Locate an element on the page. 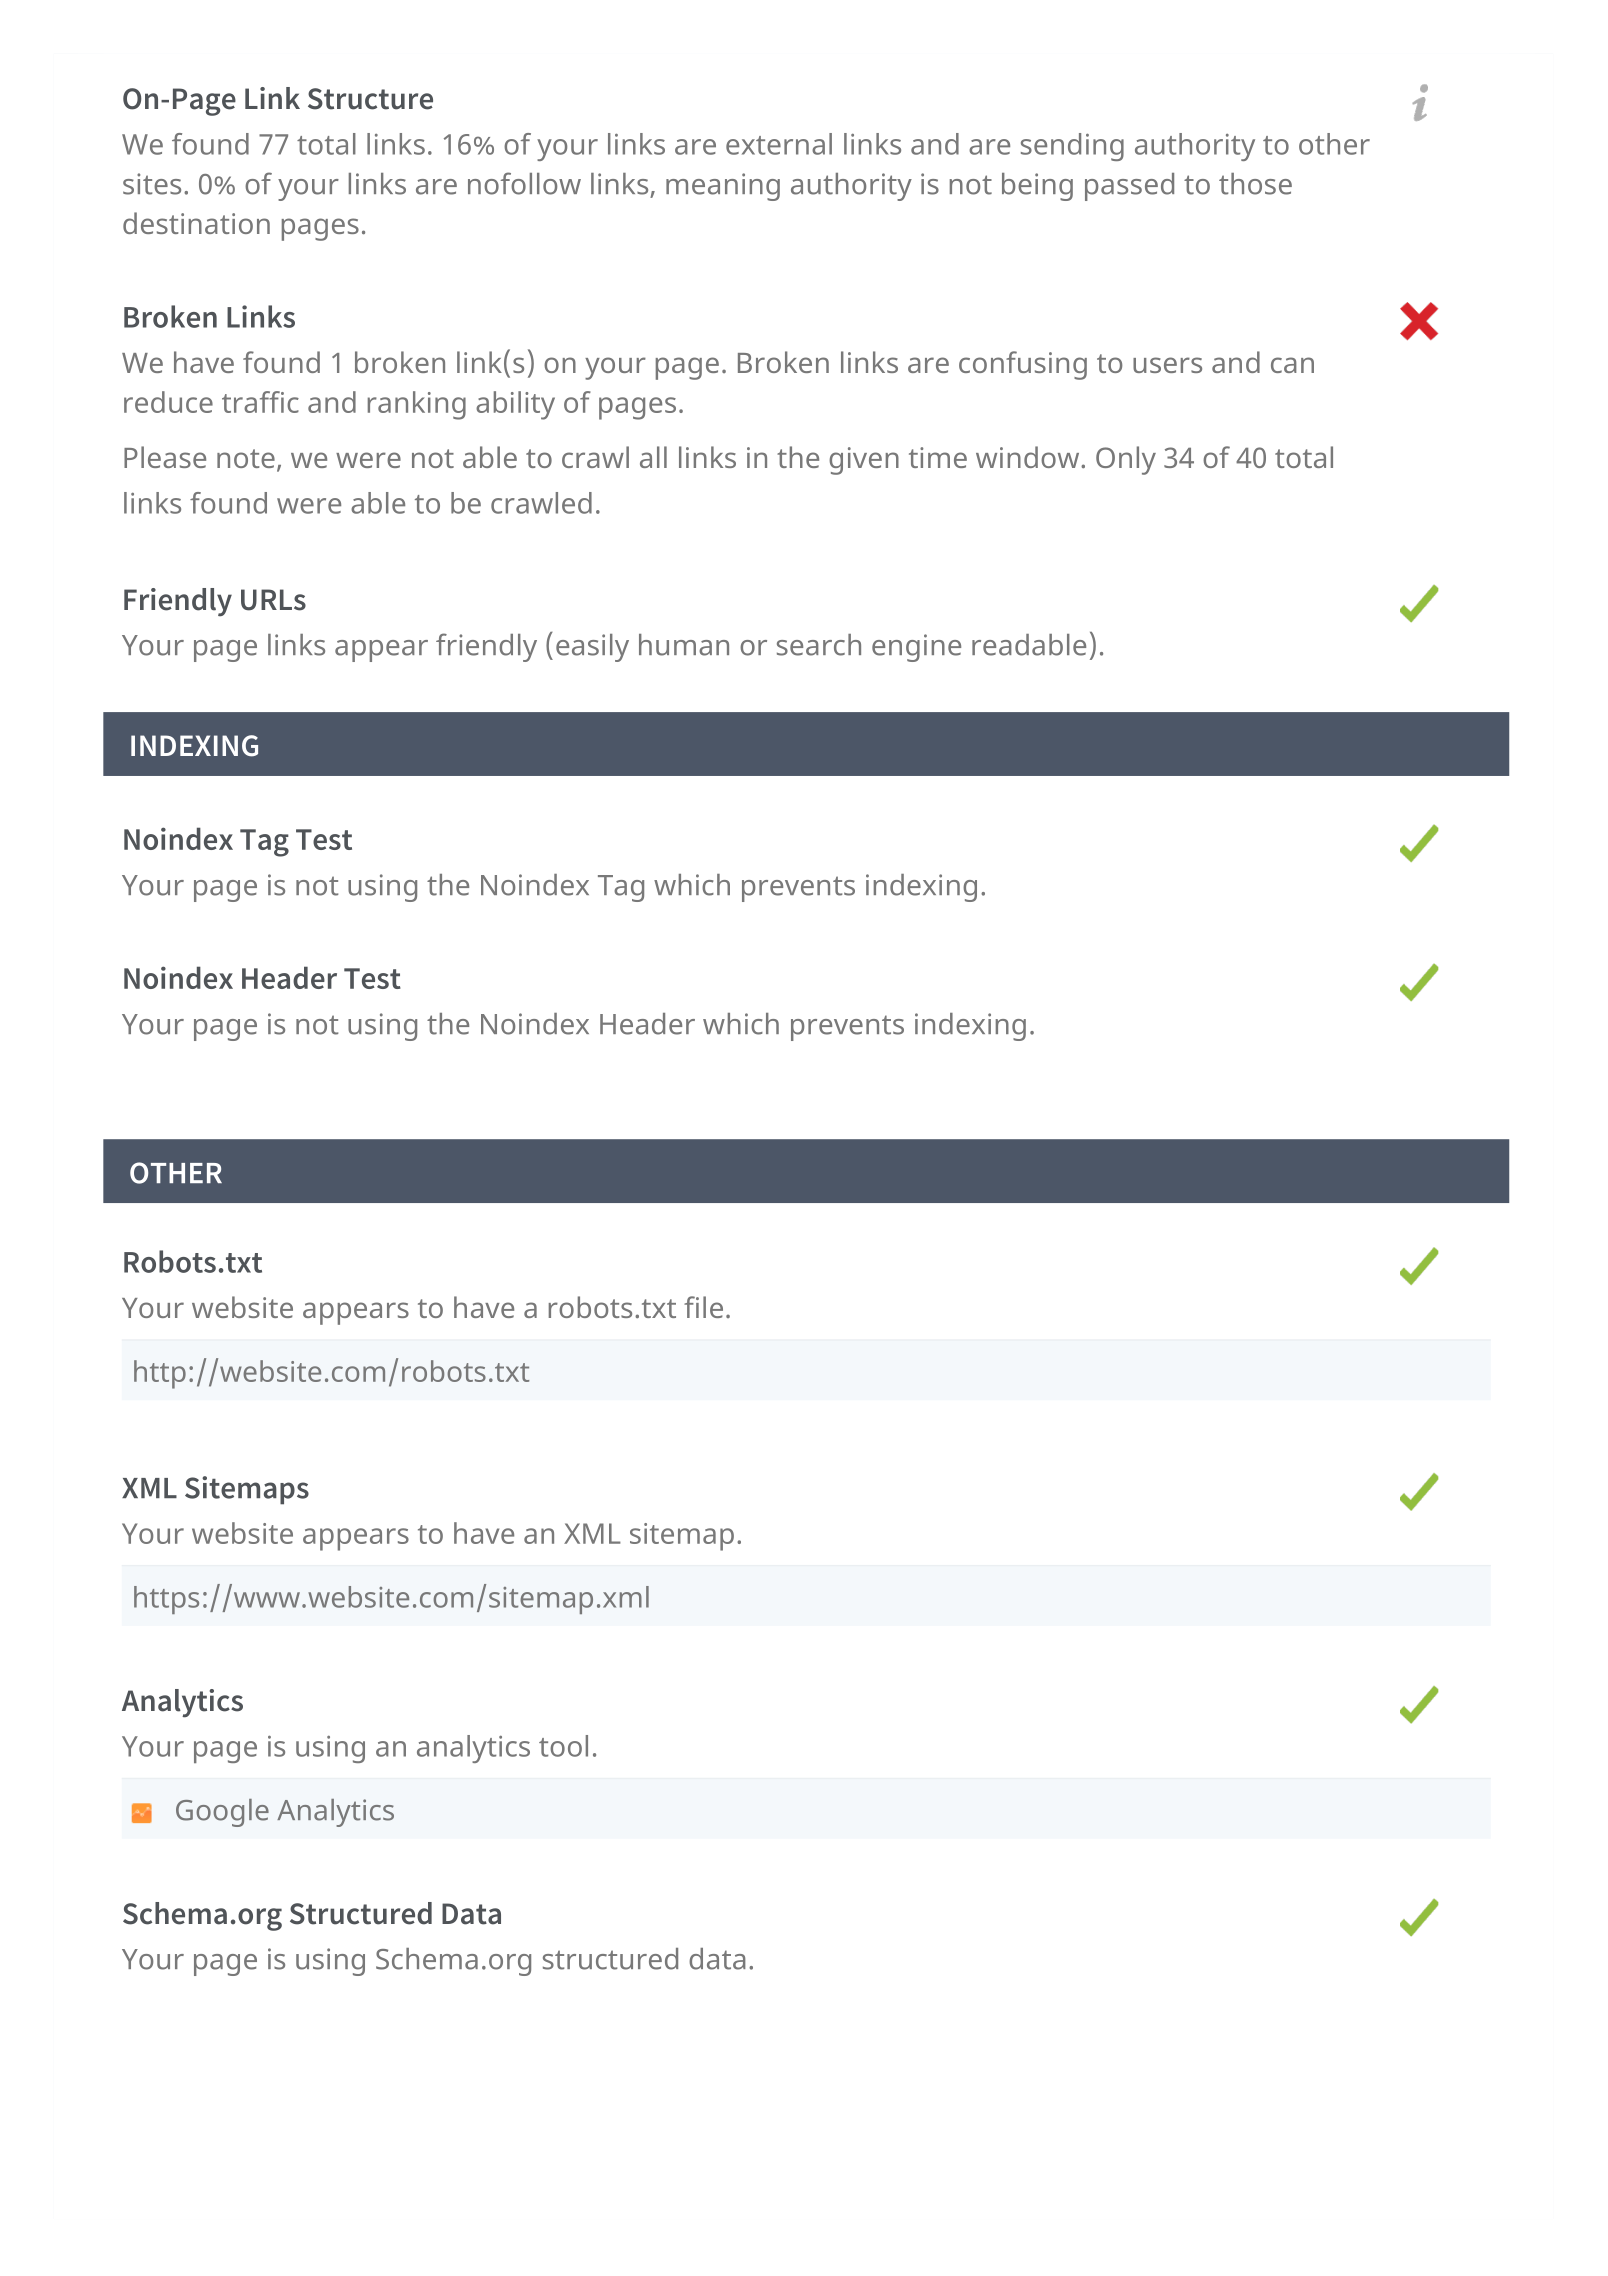 The height and width of the page is (2276, 1608). tool is located at coordinates (563, 1746).
